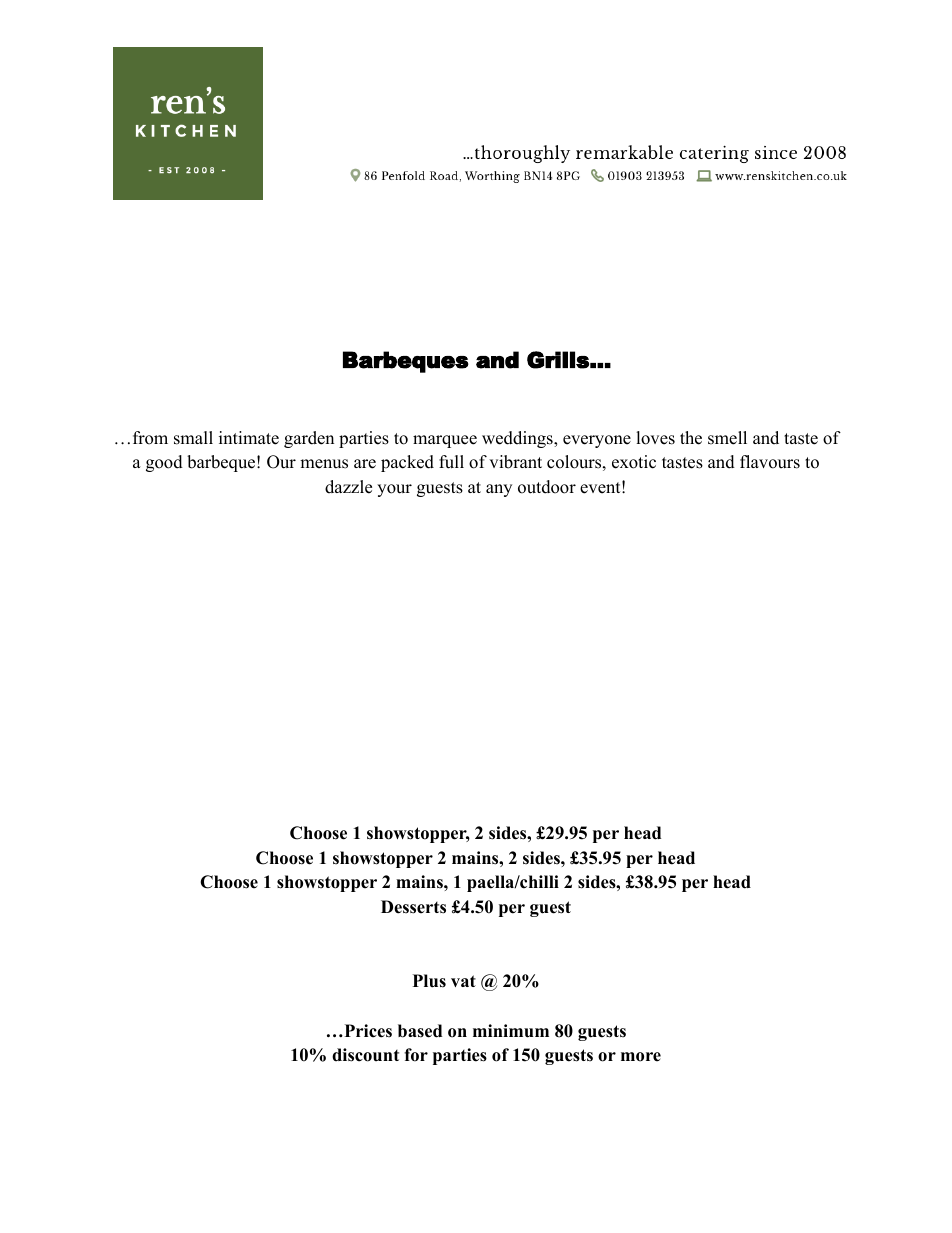 This screenshot has height=1233, width=952. I want to click on based, so click(420, 1031).
